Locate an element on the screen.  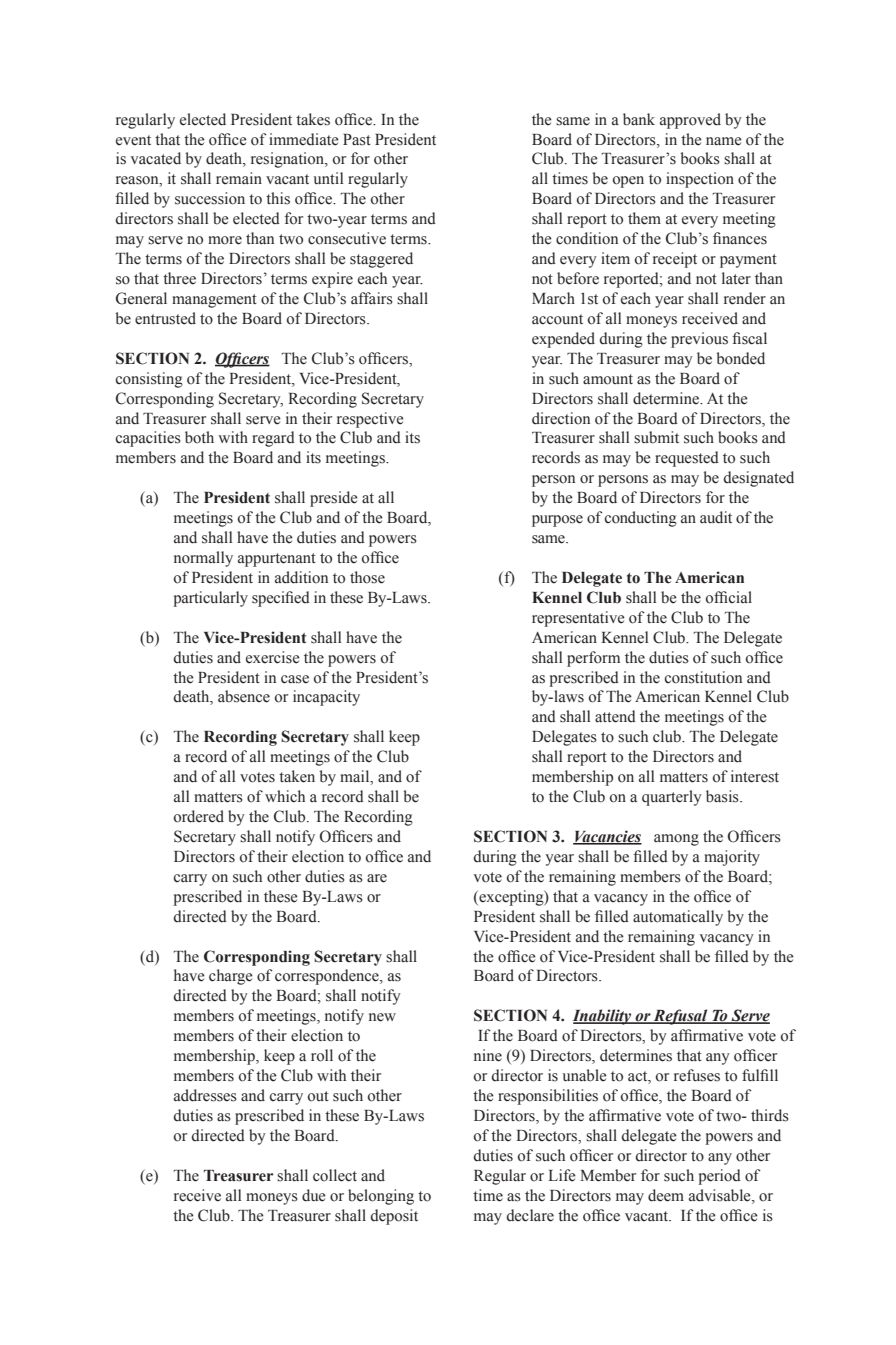
inspection is located at coordinates (700, 180).
